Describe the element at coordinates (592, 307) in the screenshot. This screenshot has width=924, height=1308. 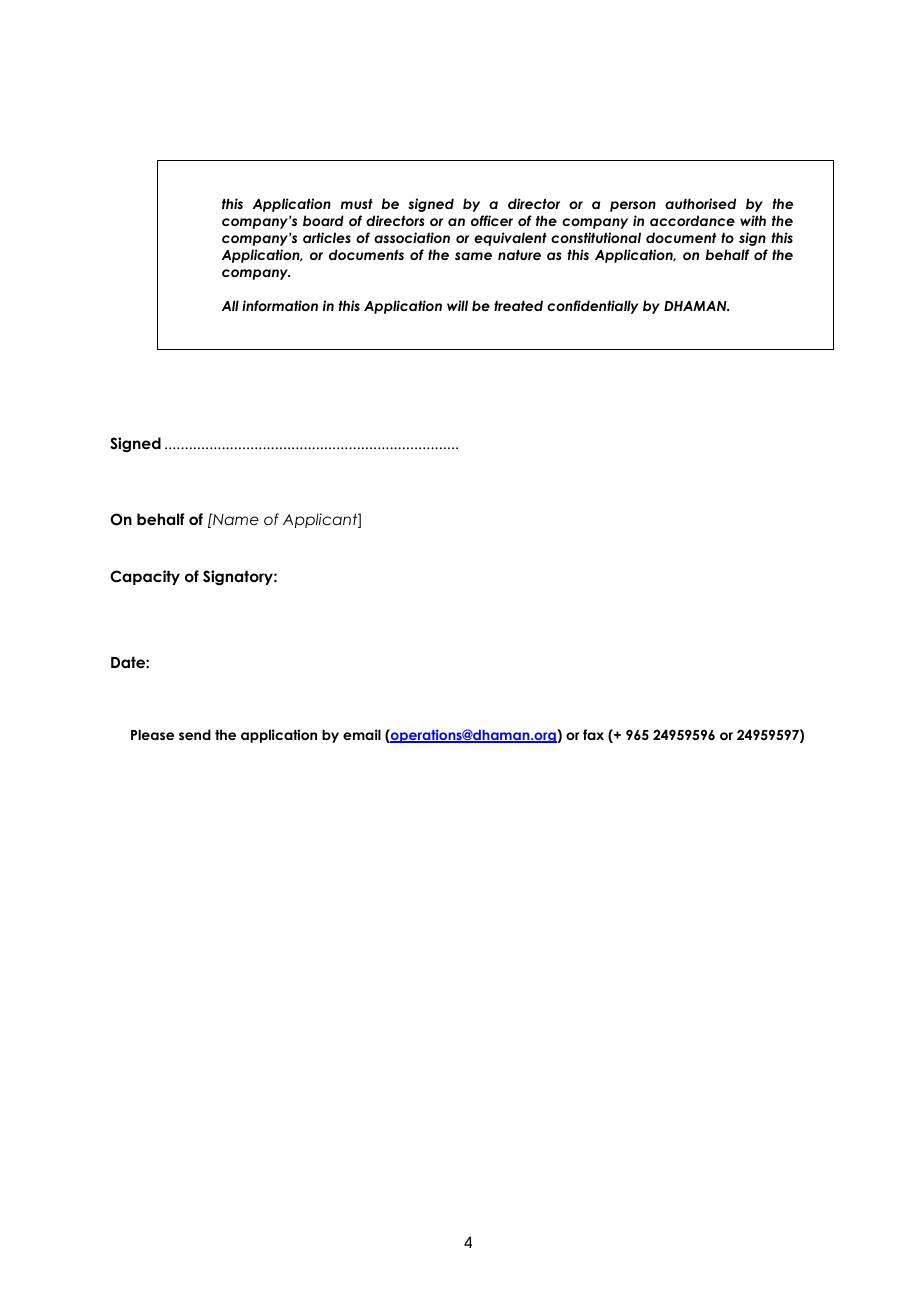
I see `confidentially` at that location.
